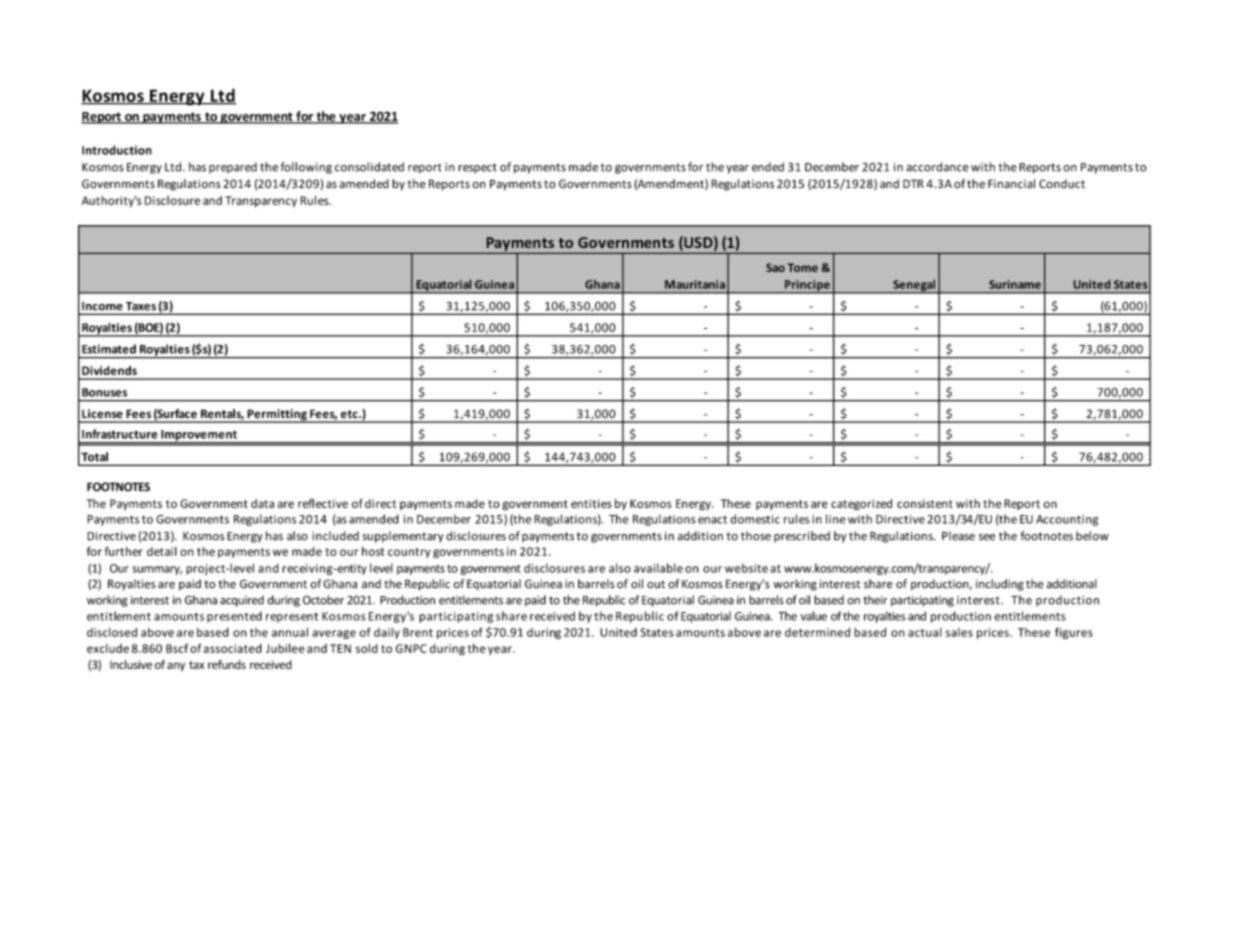  I want to click on prepared, so click(233, 168).
